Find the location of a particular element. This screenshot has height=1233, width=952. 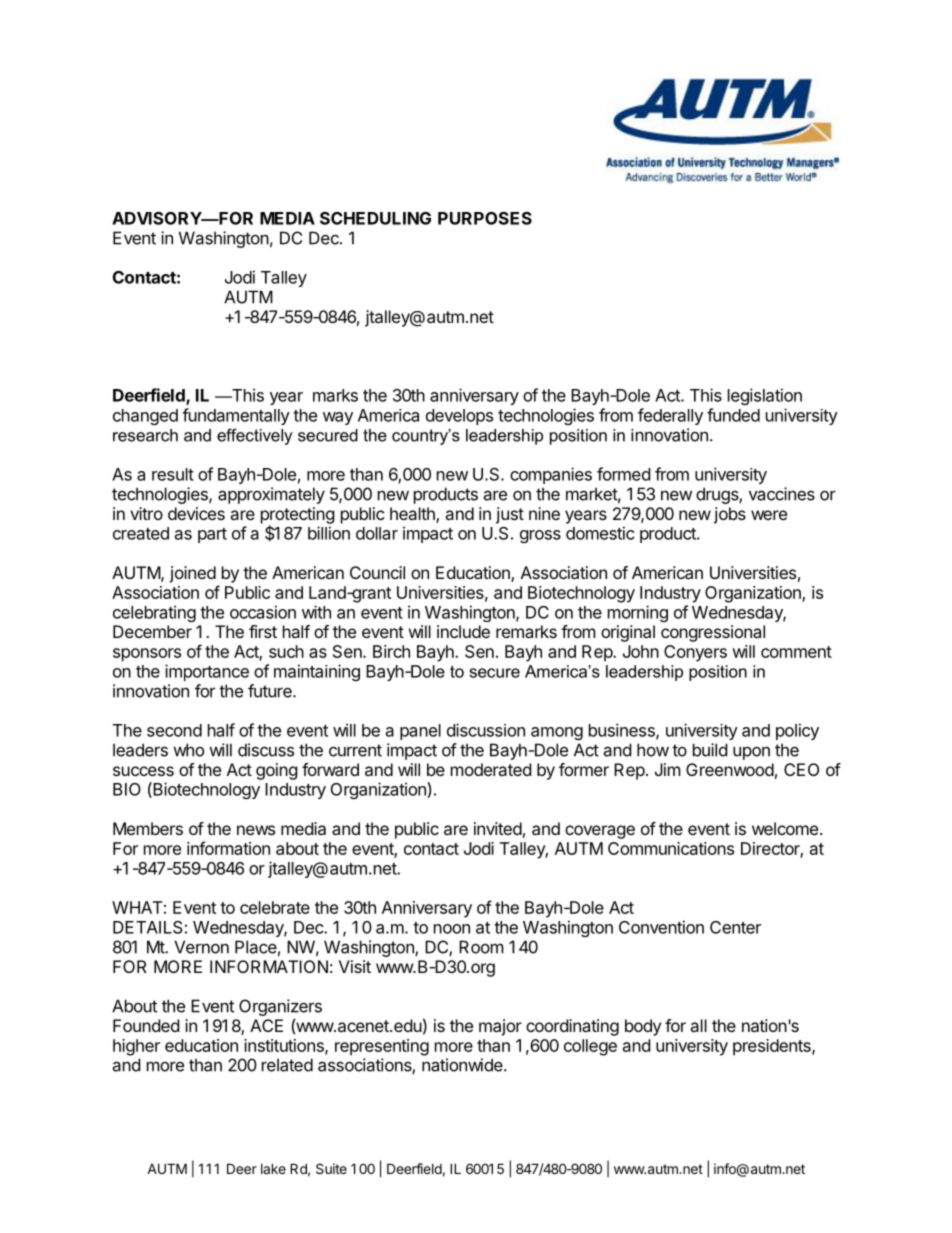

develops is located at coordinates (459, 417).
